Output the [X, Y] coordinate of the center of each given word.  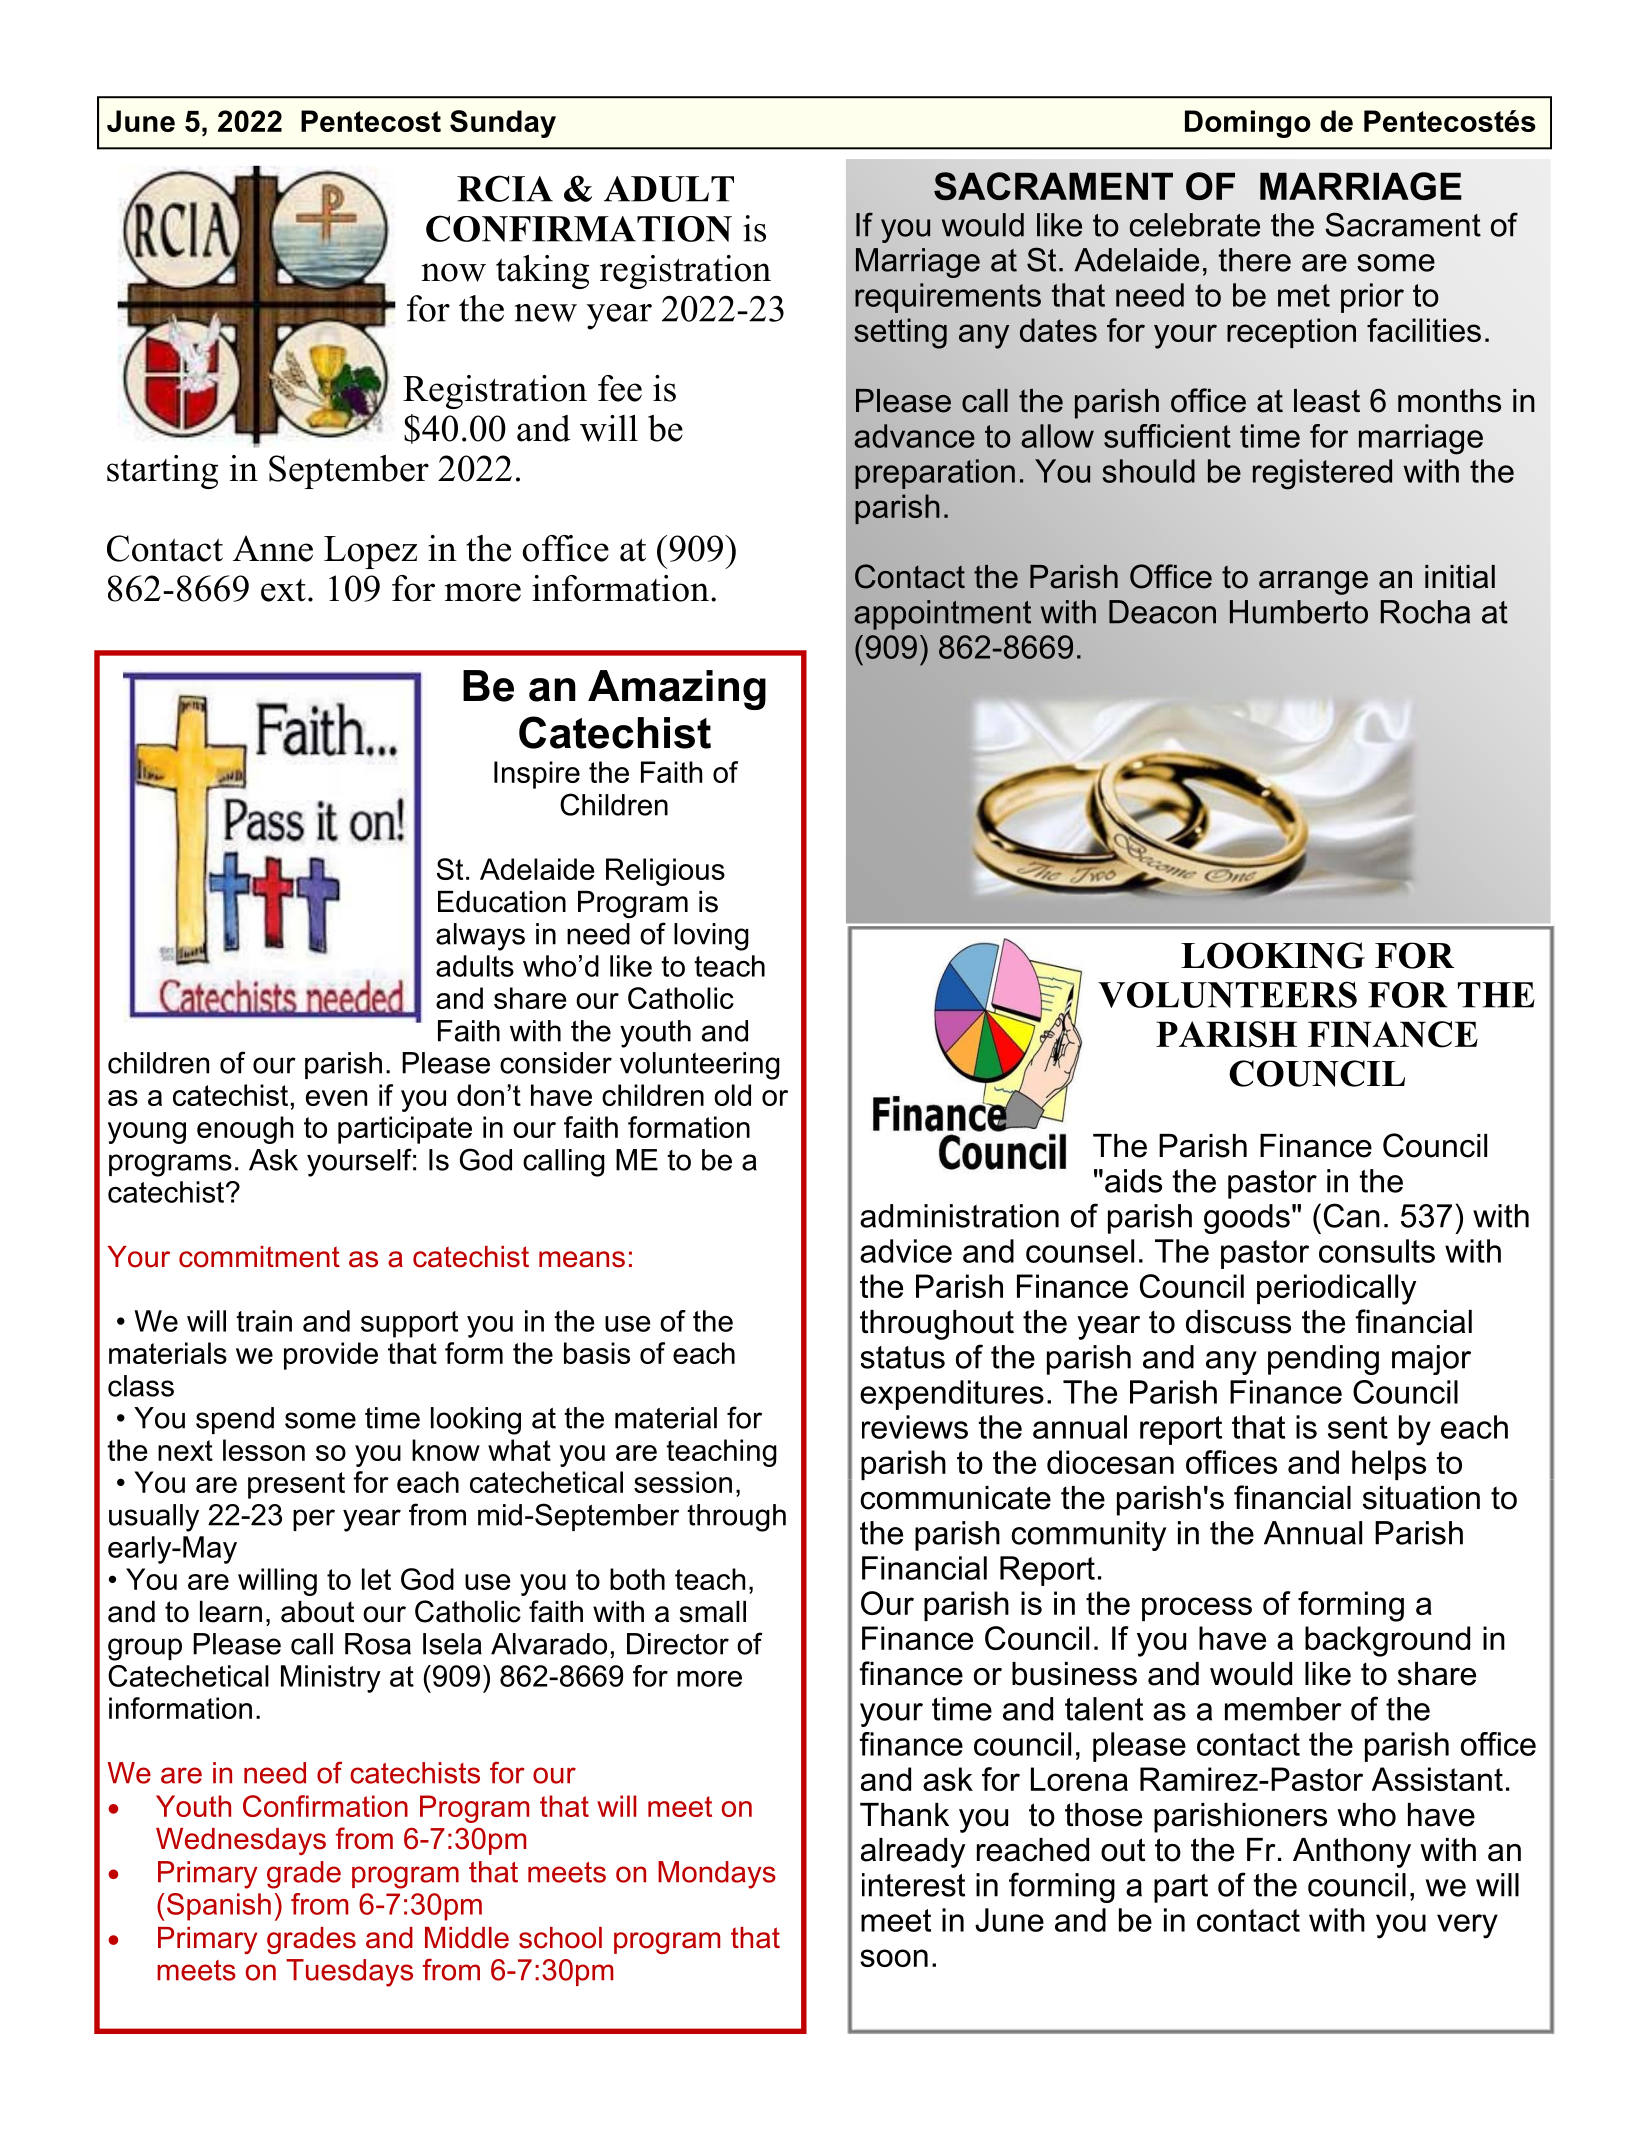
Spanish [219, 1907]
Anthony [1352, 1853]
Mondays [717, 1875]
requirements [948, 298]
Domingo [1248, 124]
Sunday [503, 124]
